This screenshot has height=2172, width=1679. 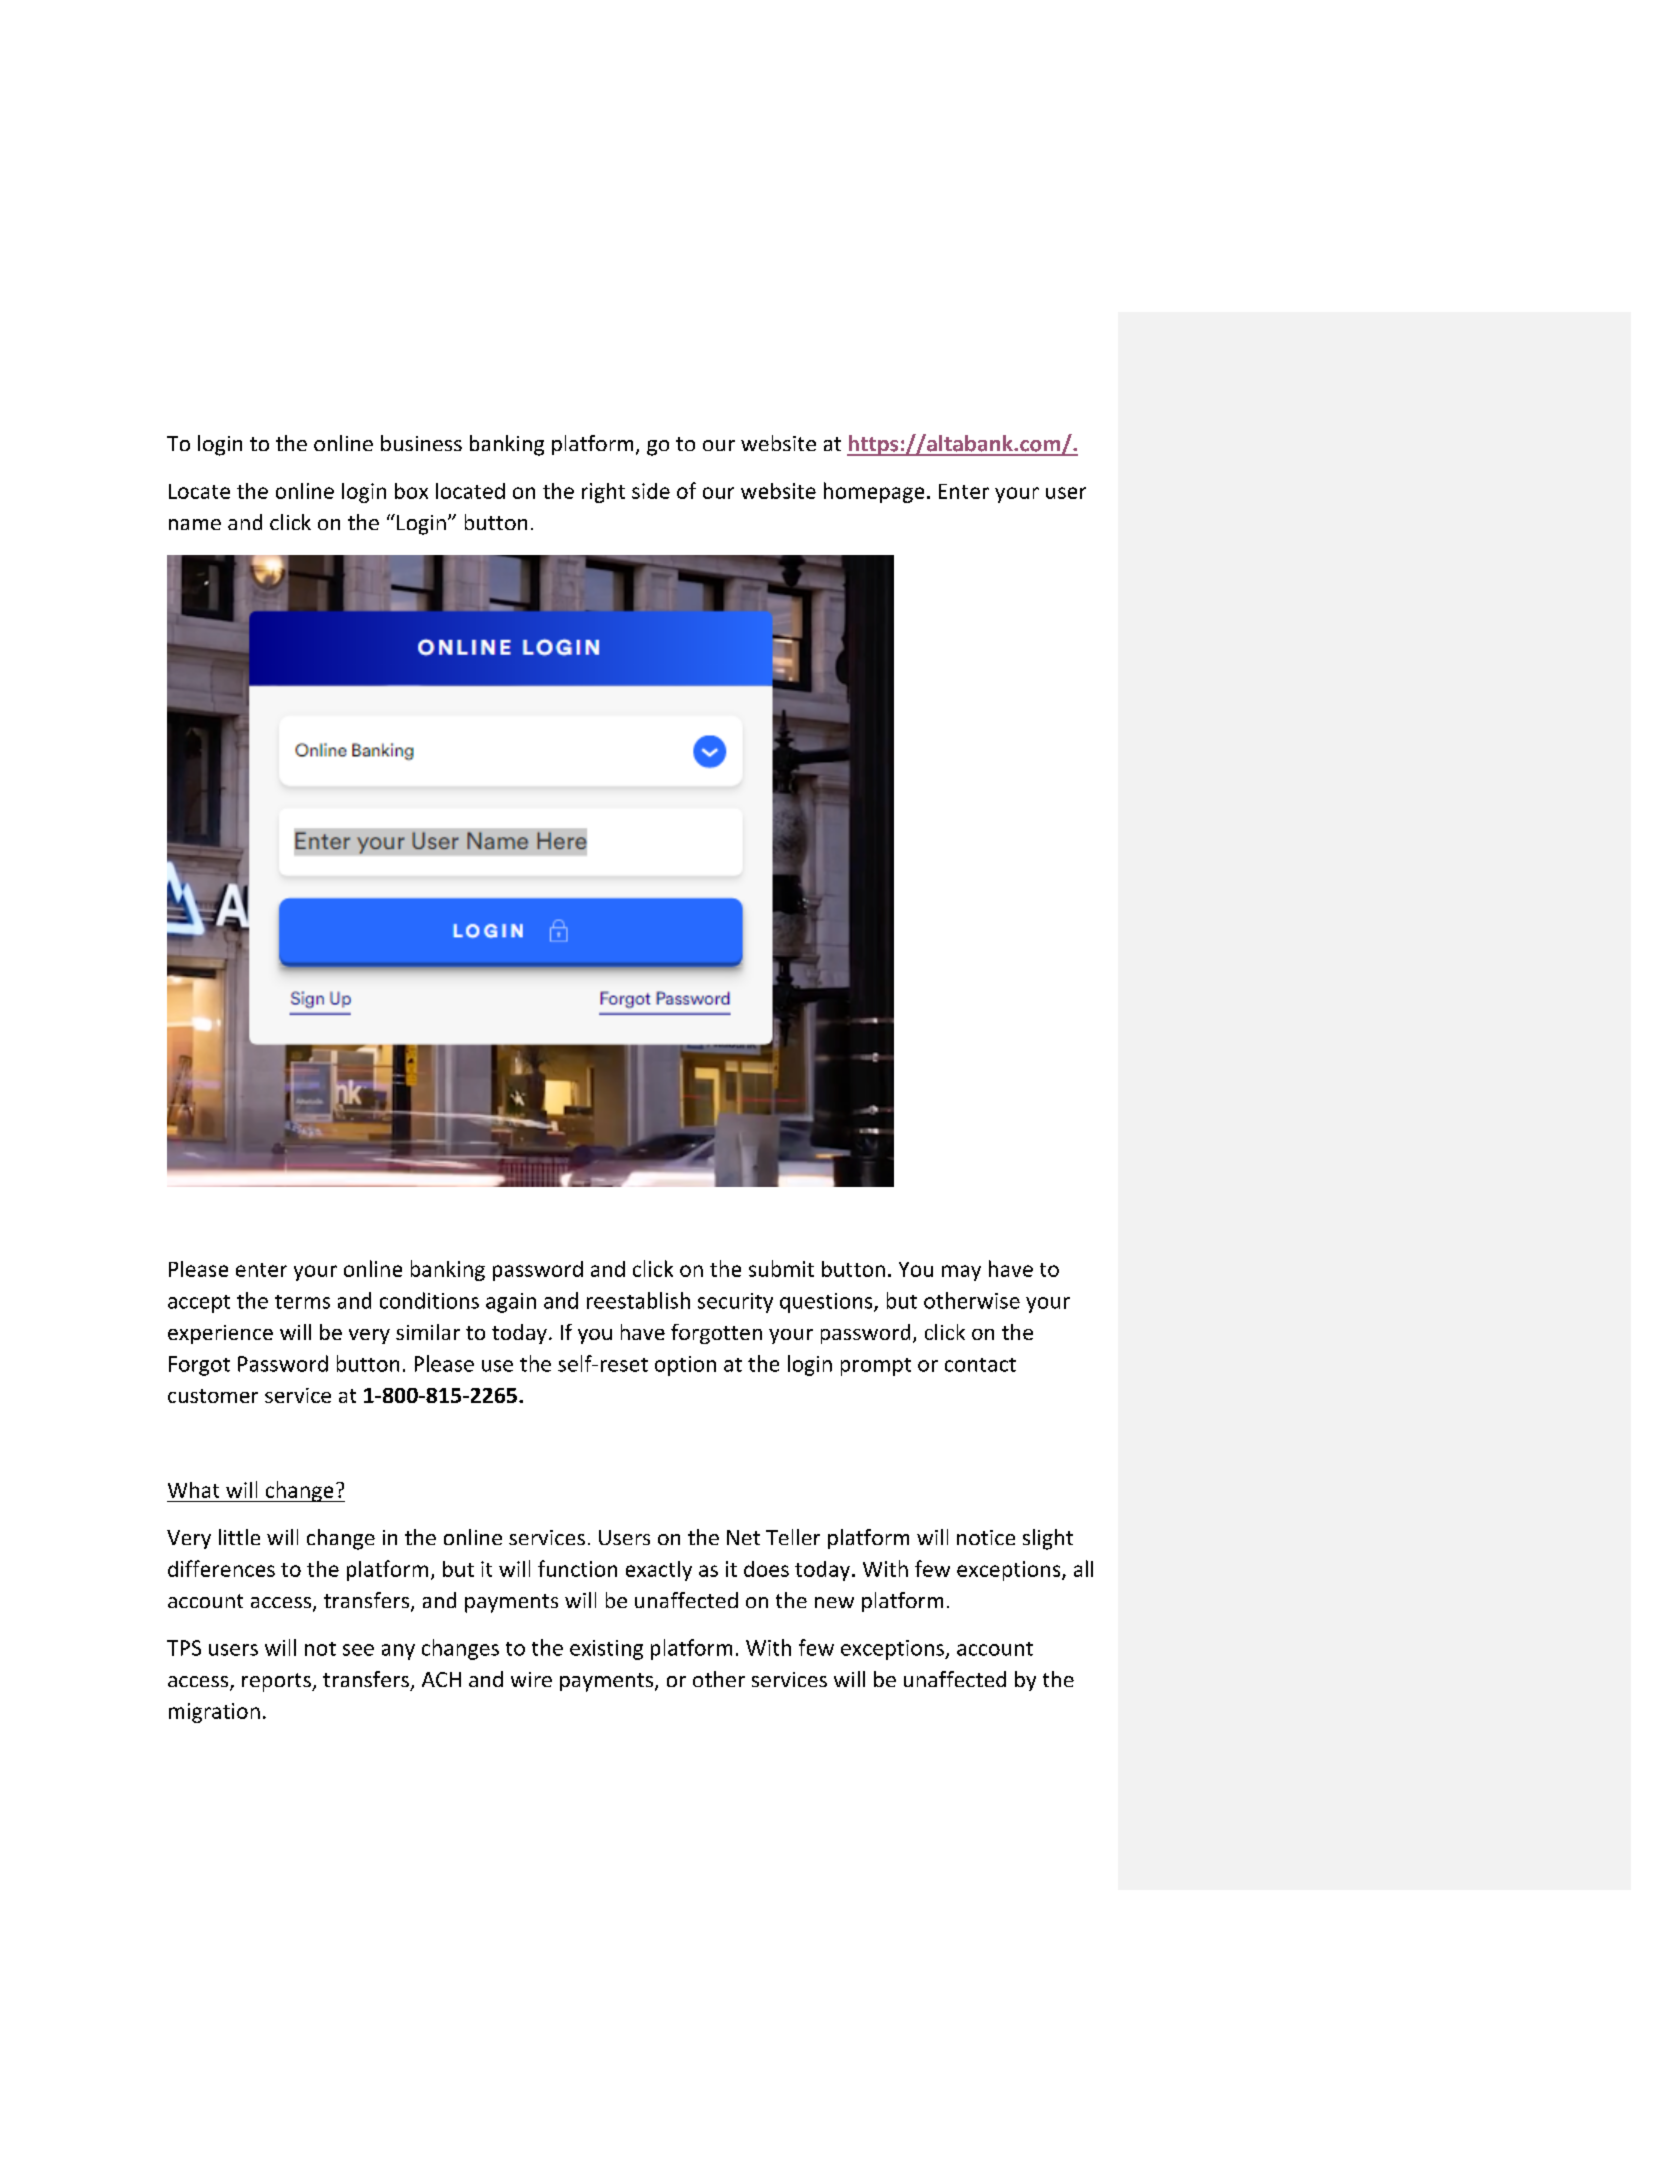 What do you see at coordinates (606, 1650) in the screenshot?
I see `existing` at bounding box center [606, 1650].
